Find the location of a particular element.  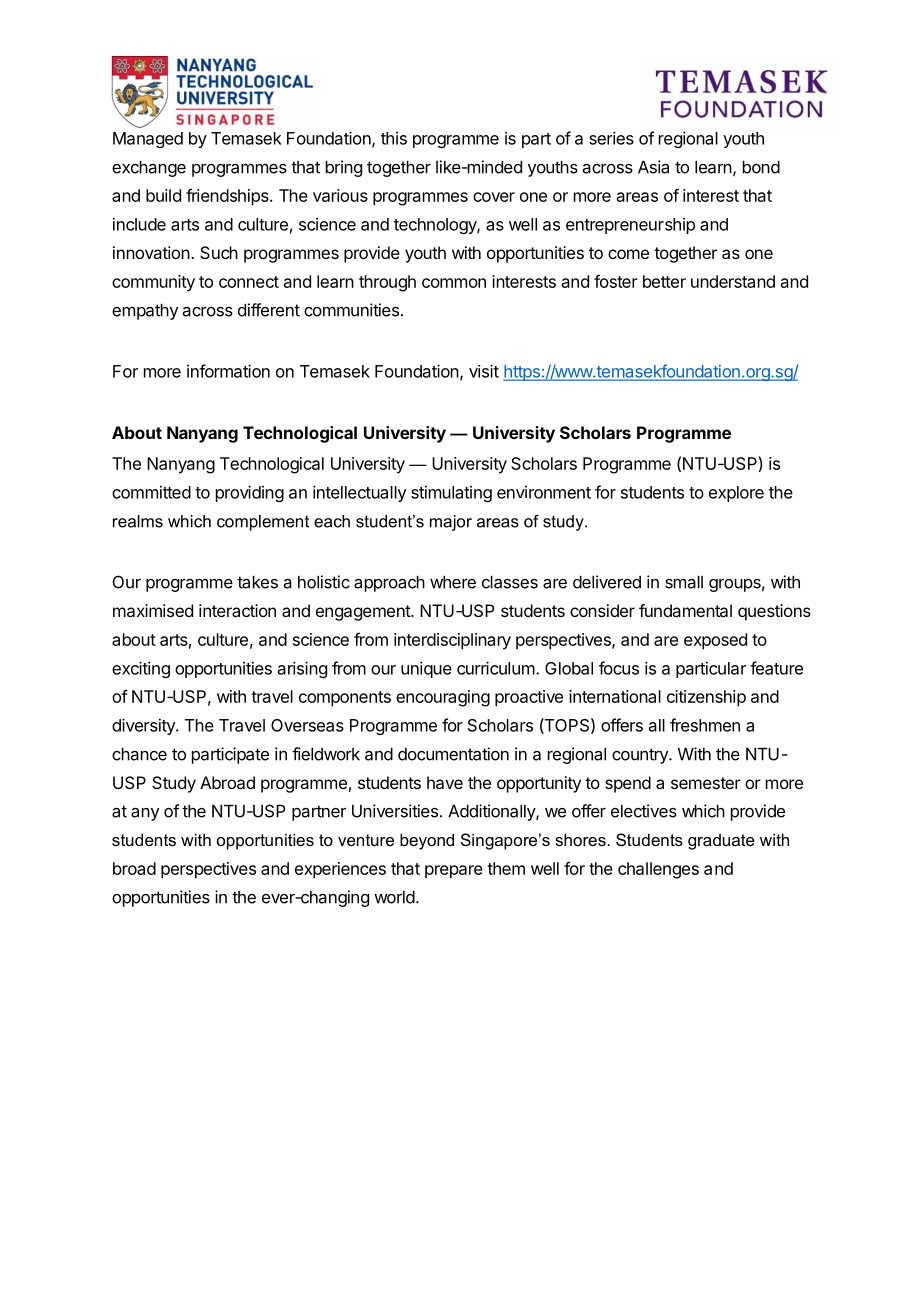

cover is located at coordinates (494, 197).
